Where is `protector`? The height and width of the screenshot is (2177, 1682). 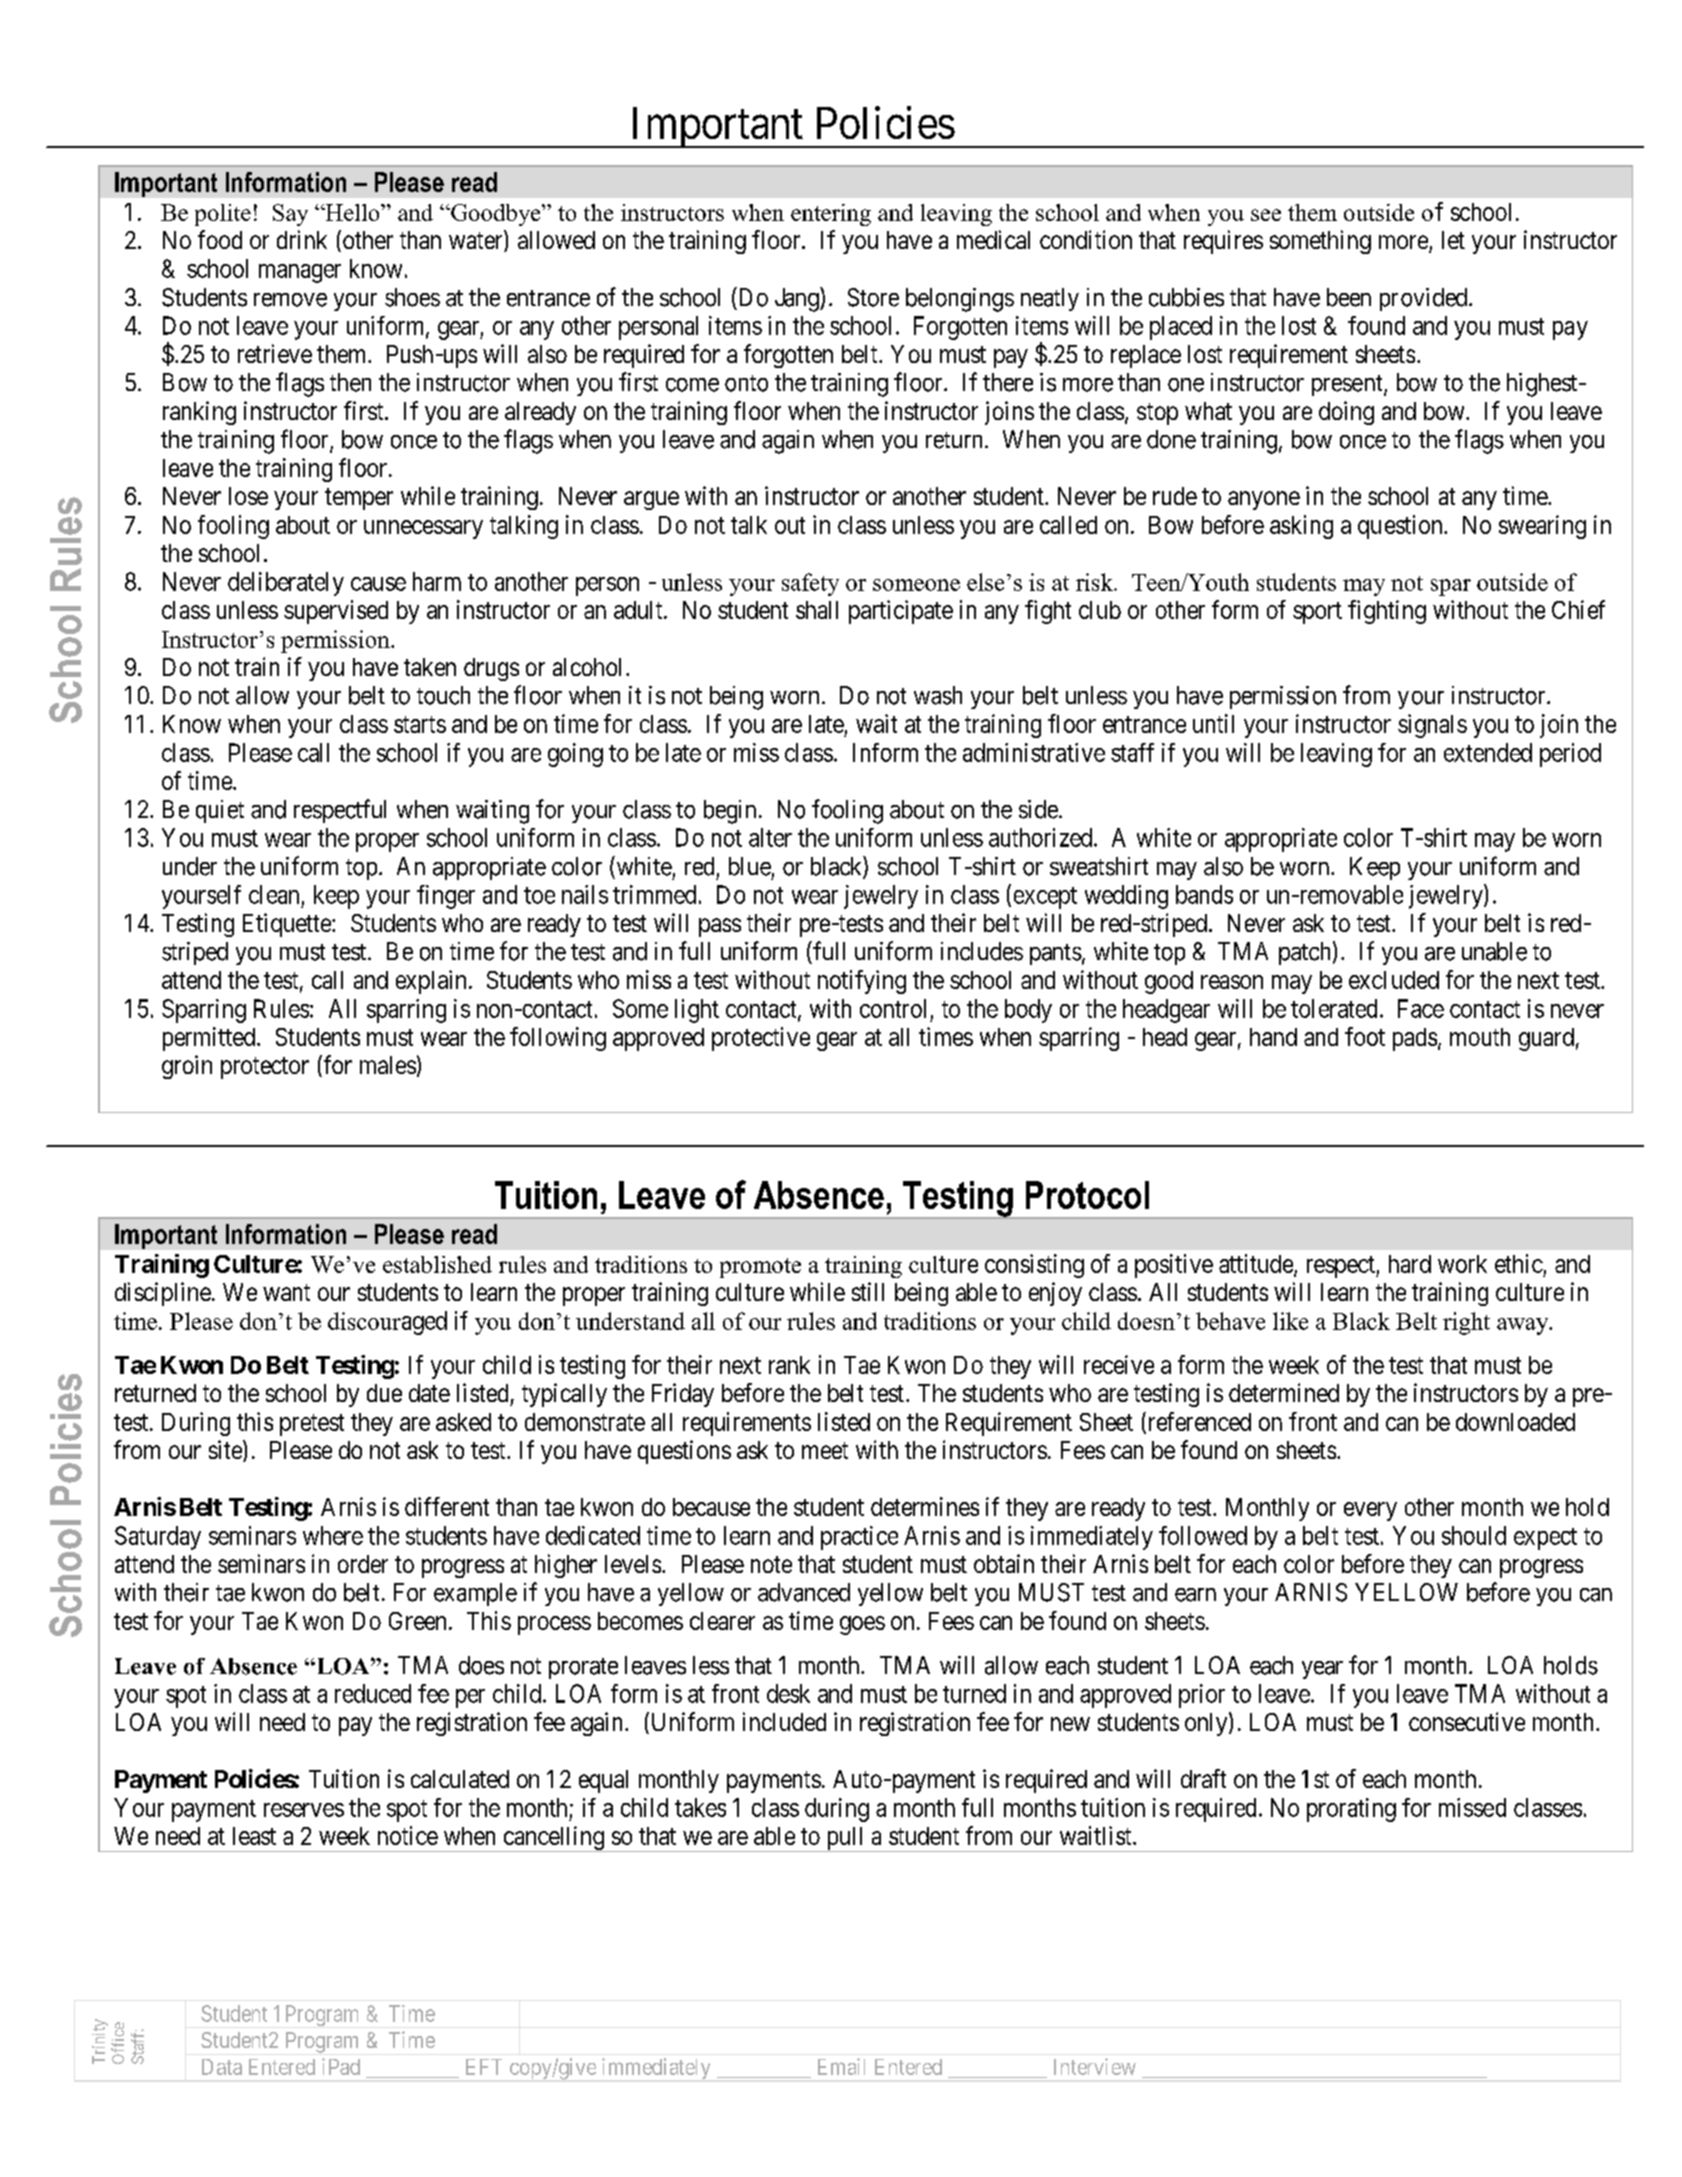 protector is located at coordinates (265, 1068).
